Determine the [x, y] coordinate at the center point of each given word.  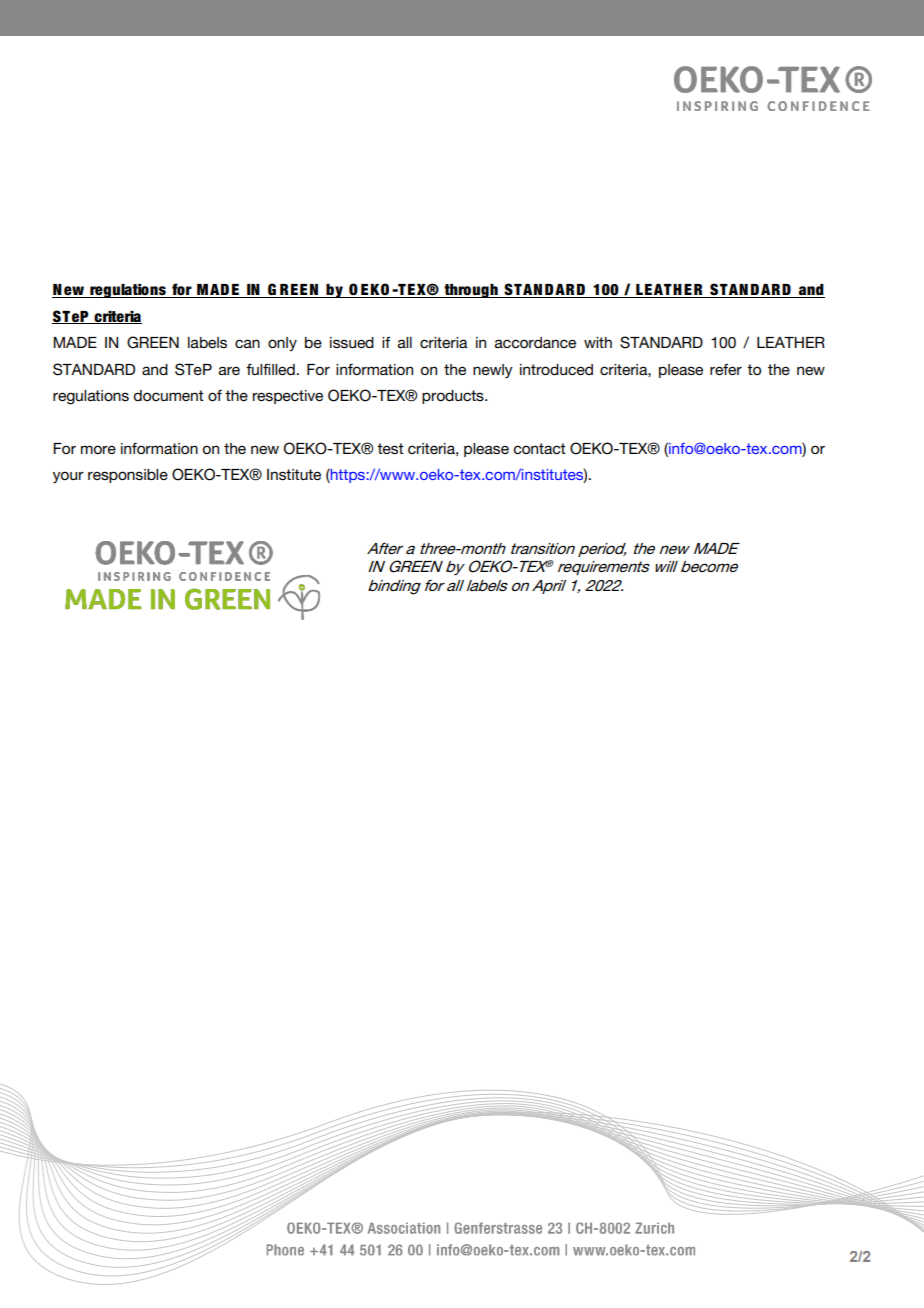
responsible [128, 476]
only [282, 344]
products [454, 397]
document [169, 395]
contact [539, 448]
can [247, 343]
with [598, 342]
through [471, 291]
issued [352, 342]
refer [726, 369]
